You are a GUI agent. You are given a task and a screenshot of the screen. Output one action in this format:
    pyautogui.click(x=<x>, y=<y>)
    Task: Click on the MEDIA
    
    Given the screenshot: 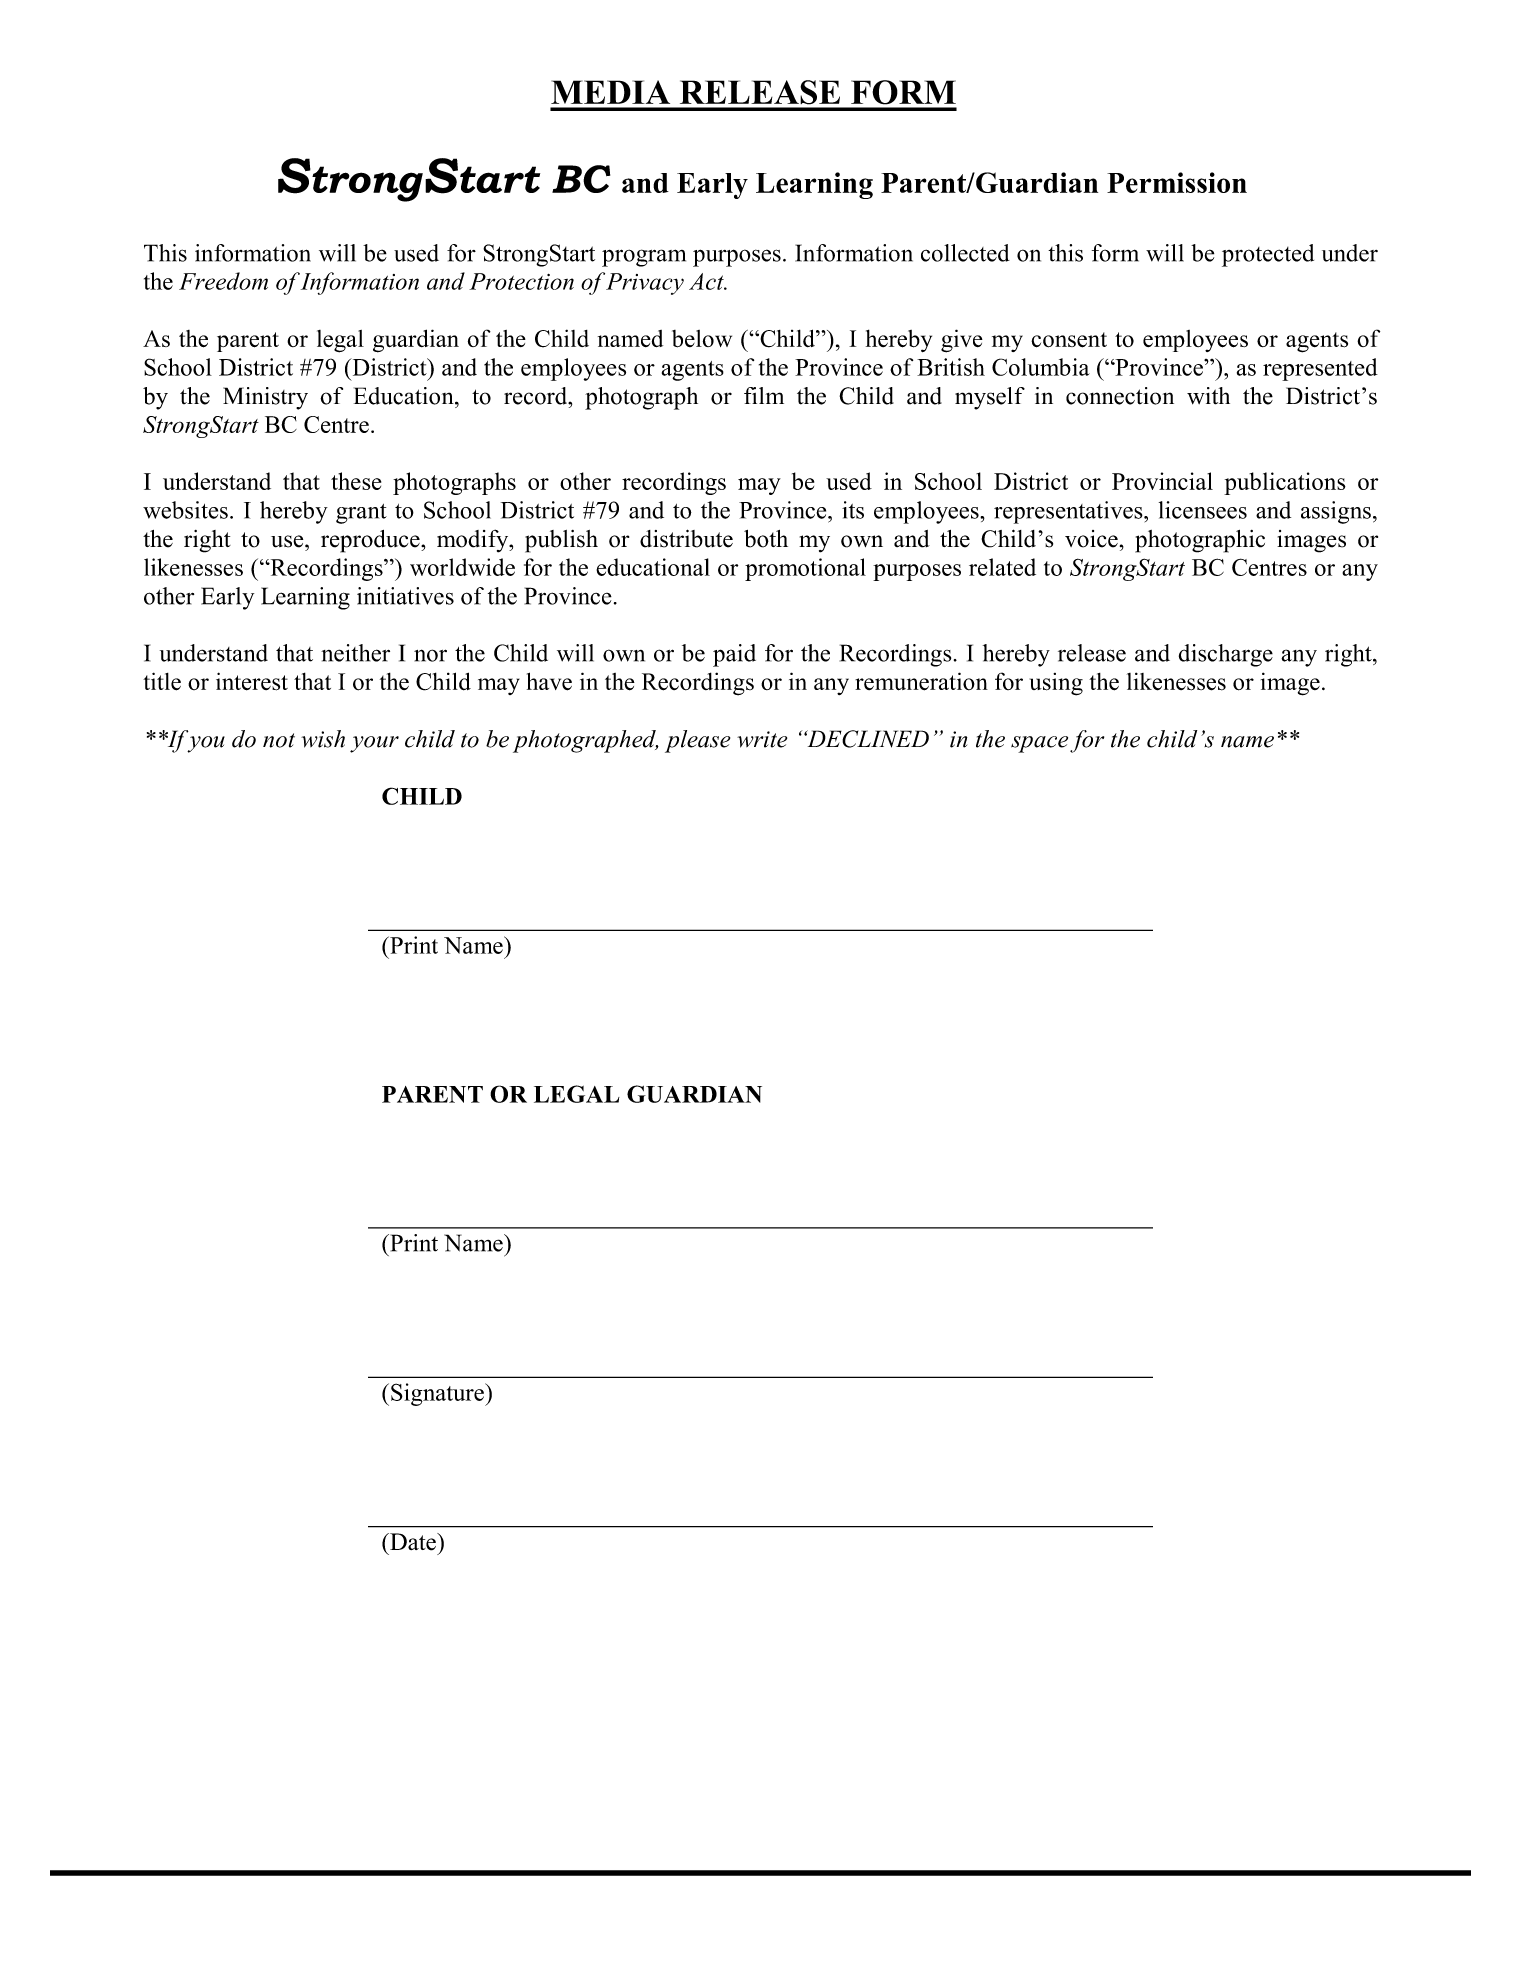 What is the action you would take?
    pyautogui.click(x=610, y=92)
